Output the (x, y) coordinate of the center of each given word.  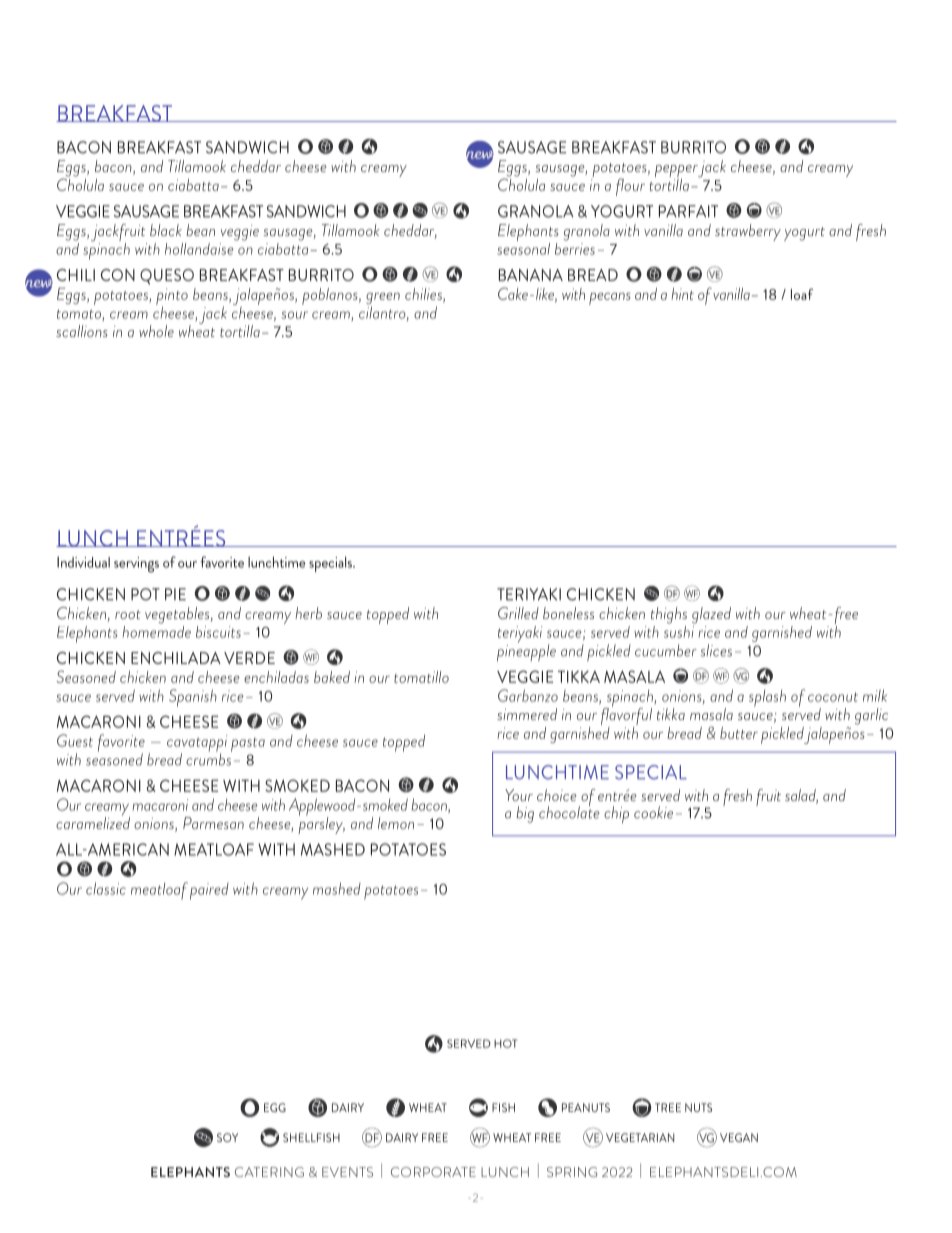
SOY (227, 1137)
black (166, 230)
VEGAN (739, 1137)
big (525, 814)
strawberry (748, 232)
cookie (653, 812)
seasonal (523, 247)
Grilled (518, 613)
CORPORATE (433, 1172)
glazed (711, 615)
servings (136, 565)
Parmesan (213, 823)
